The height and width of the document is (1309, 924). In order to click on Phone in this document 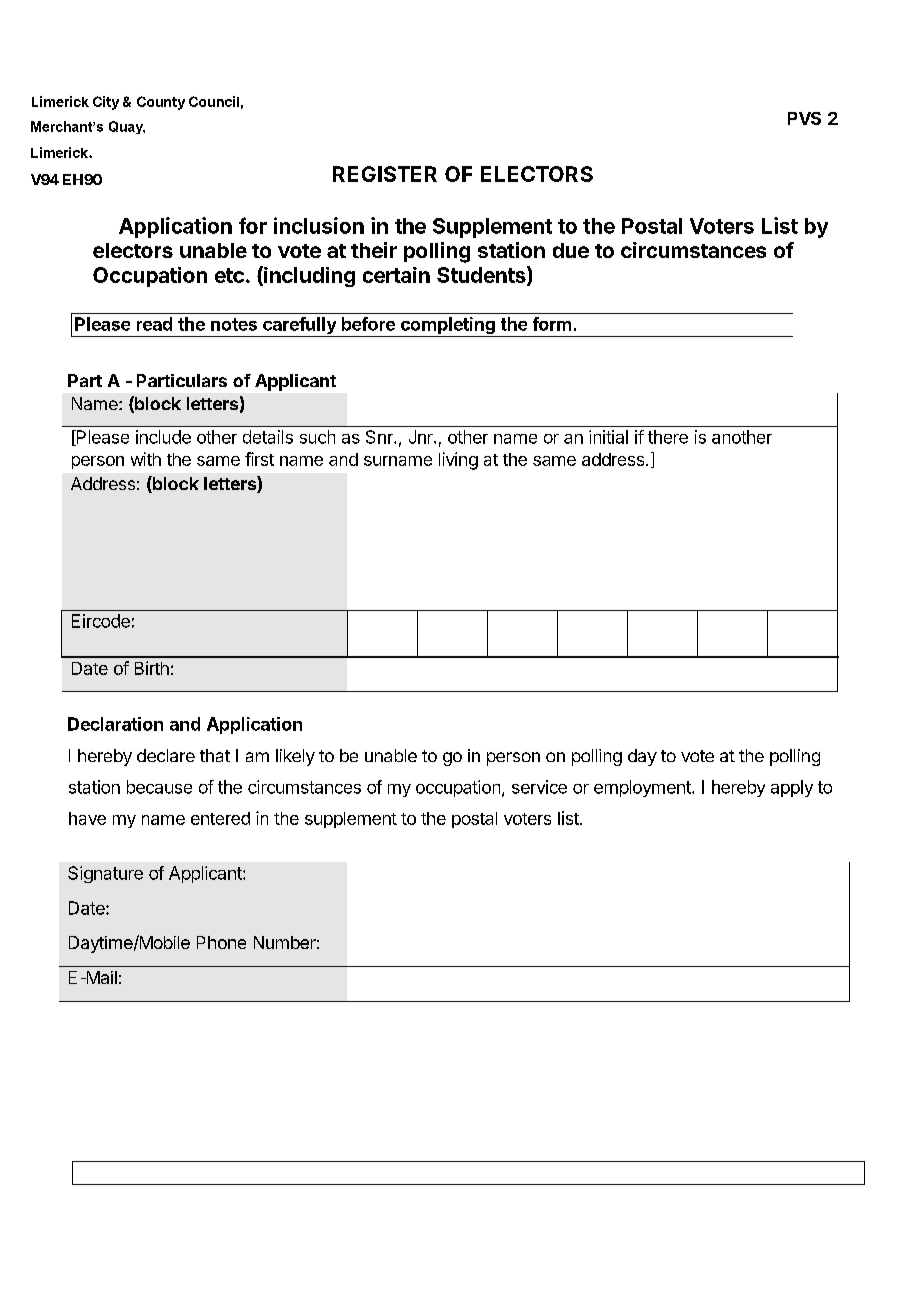, I will do `click(221, 942)`.
